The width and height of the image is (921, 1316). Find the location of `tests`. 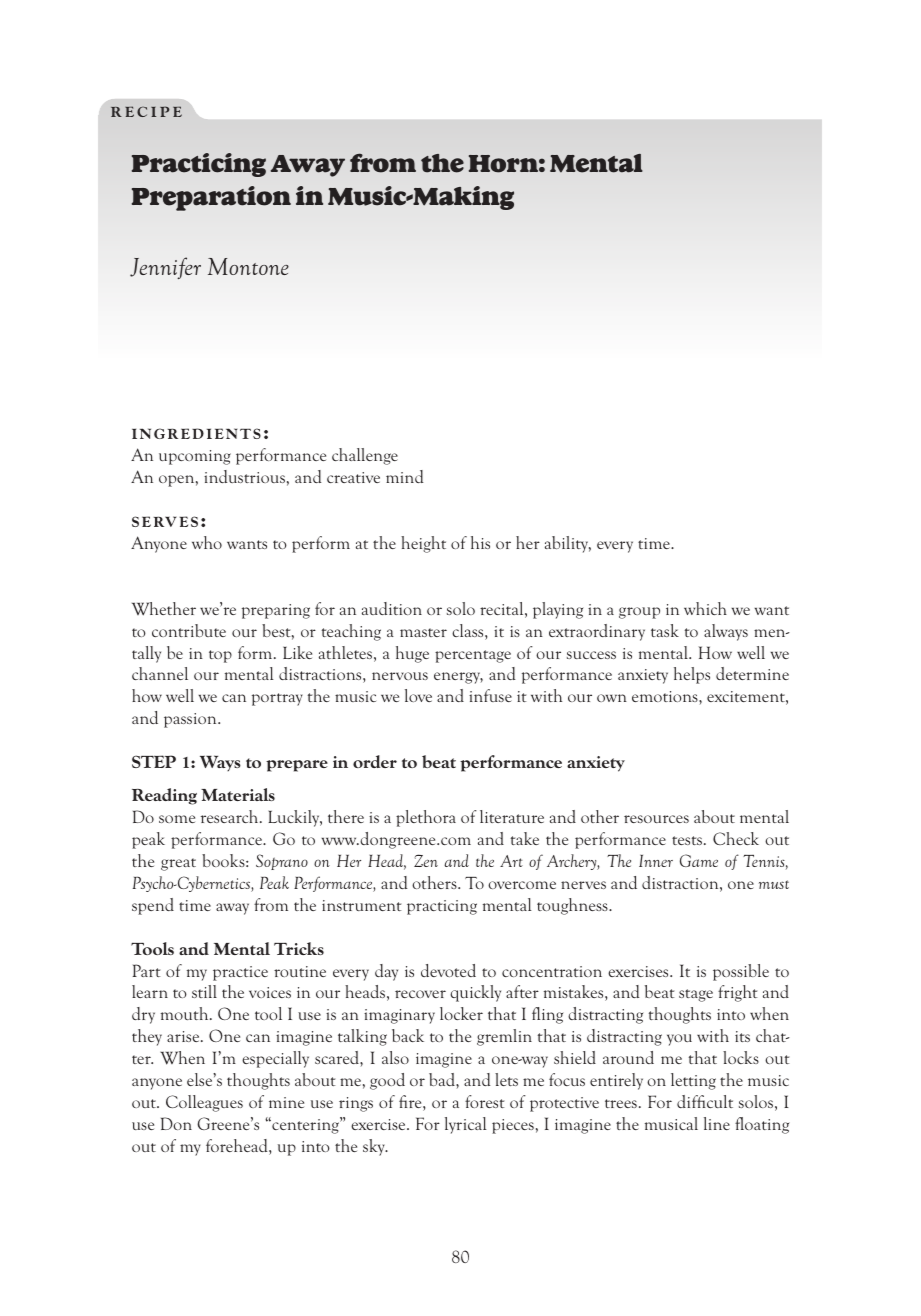

tests is located at coordinates (687, 840).
